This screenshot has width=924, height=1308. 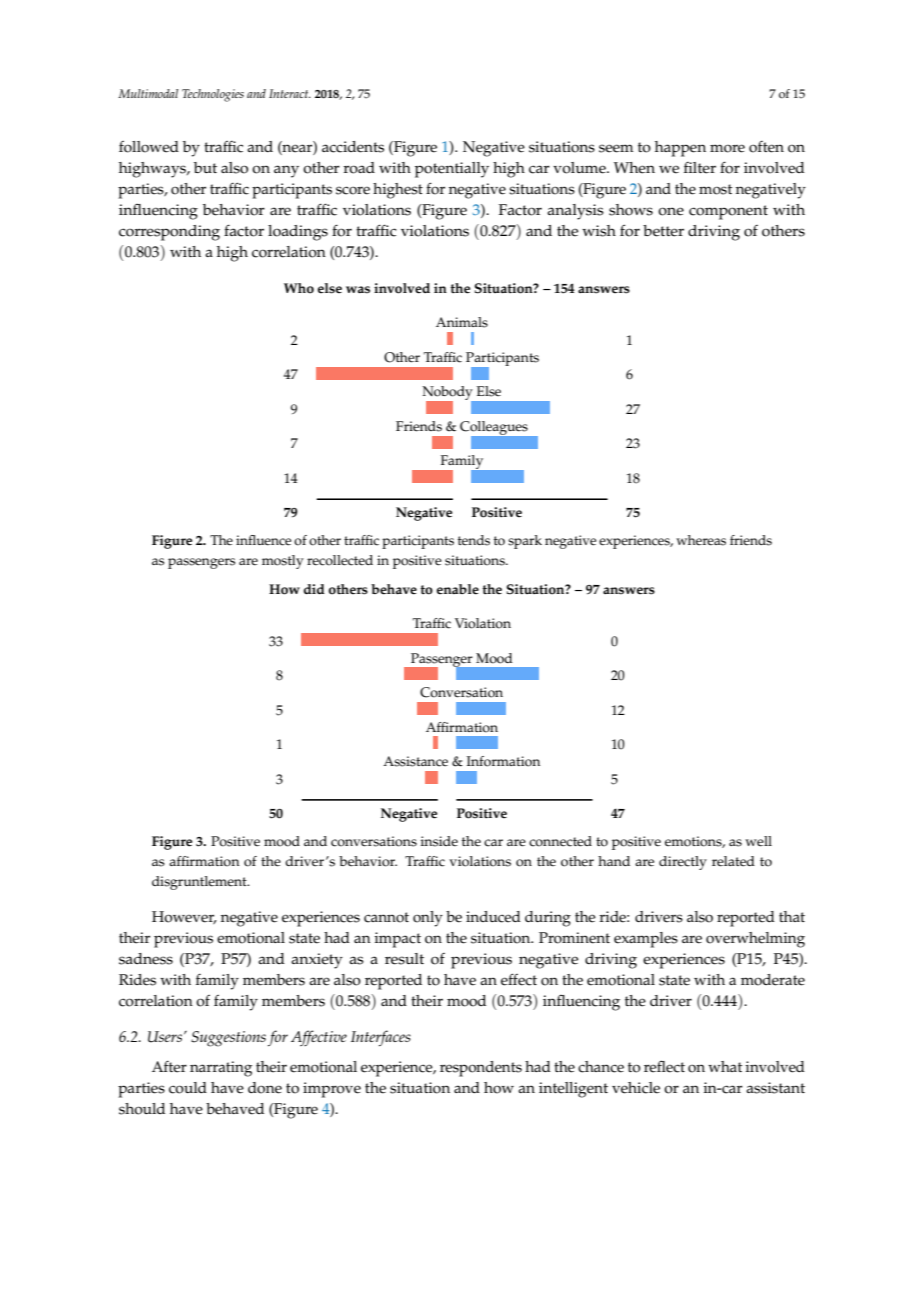 I want to click on narrating, so click(x=221, y=1069).
